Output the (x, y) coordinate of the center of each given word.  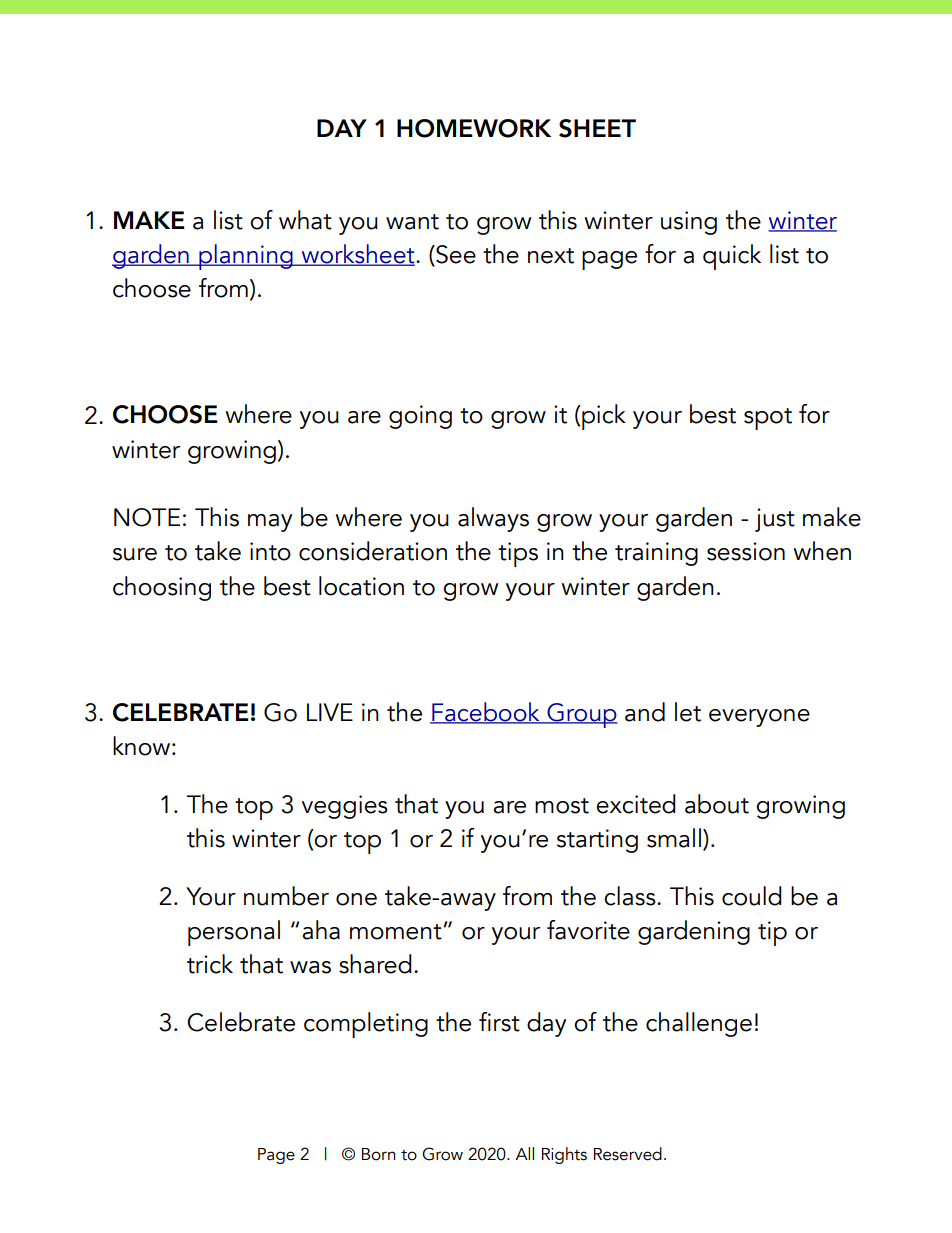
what (305, 220)
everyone (759, 718)
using (689, 223)
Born (379, 1154)
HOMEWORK (474, 128)
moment (396, 932)
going (420, 417)
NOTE (147, 517)
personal (234, 933)
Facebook (486, 713)
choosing (162, 588)
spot (768, 419)
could (752, 896)
